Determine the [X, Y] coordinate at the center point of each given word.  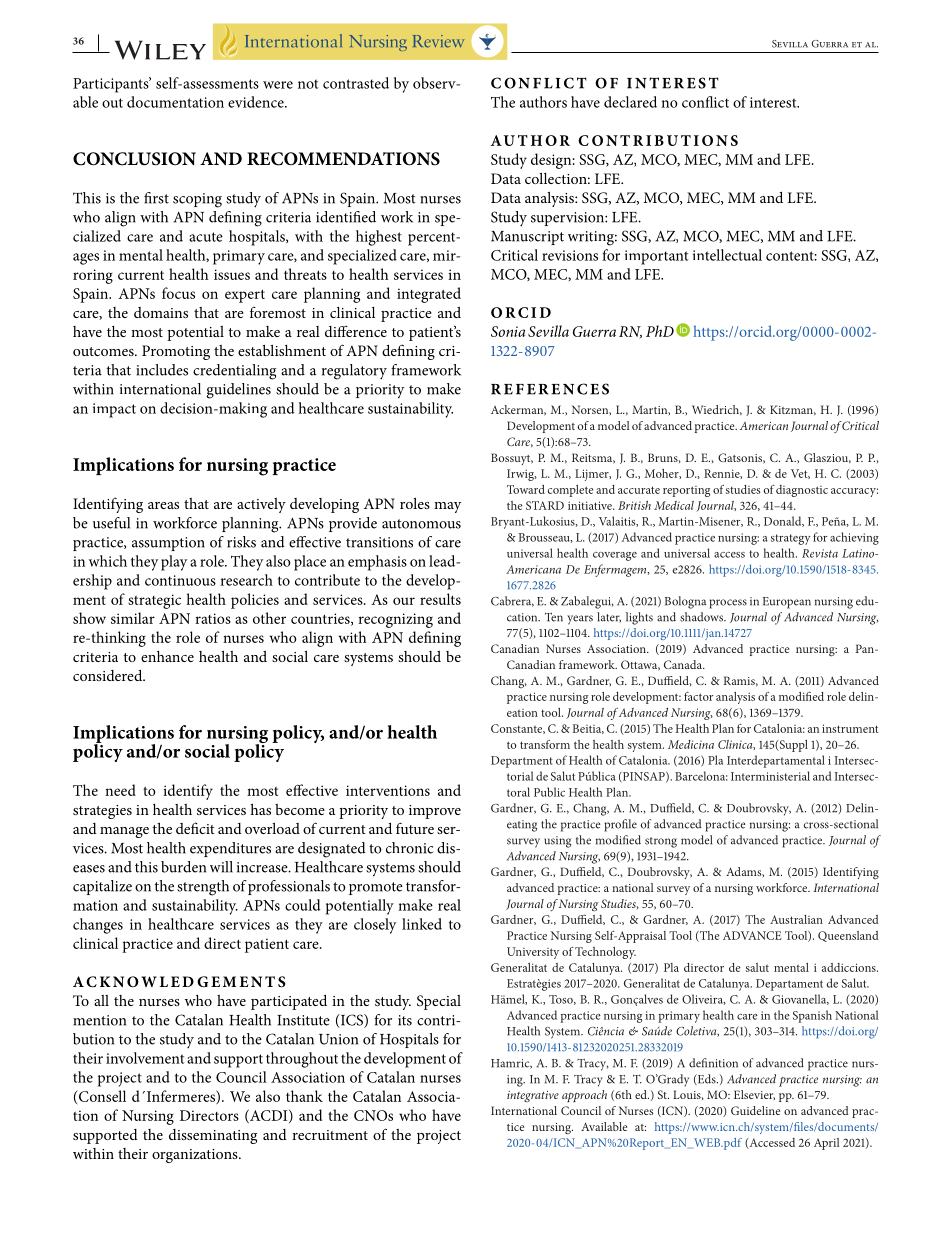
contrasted [356, 83]
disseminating [213, 1136]
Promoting [176, 352]
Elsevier [754, 1095]
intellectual [727, 255]
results [440, 599]
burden [183, 867]
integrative [533, 1096]
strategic [154, 601]
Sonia [508, 331]
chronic [409, 848]
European [787, 603]
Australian [796, 919]
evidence [257, 102]
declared [630, 102]
